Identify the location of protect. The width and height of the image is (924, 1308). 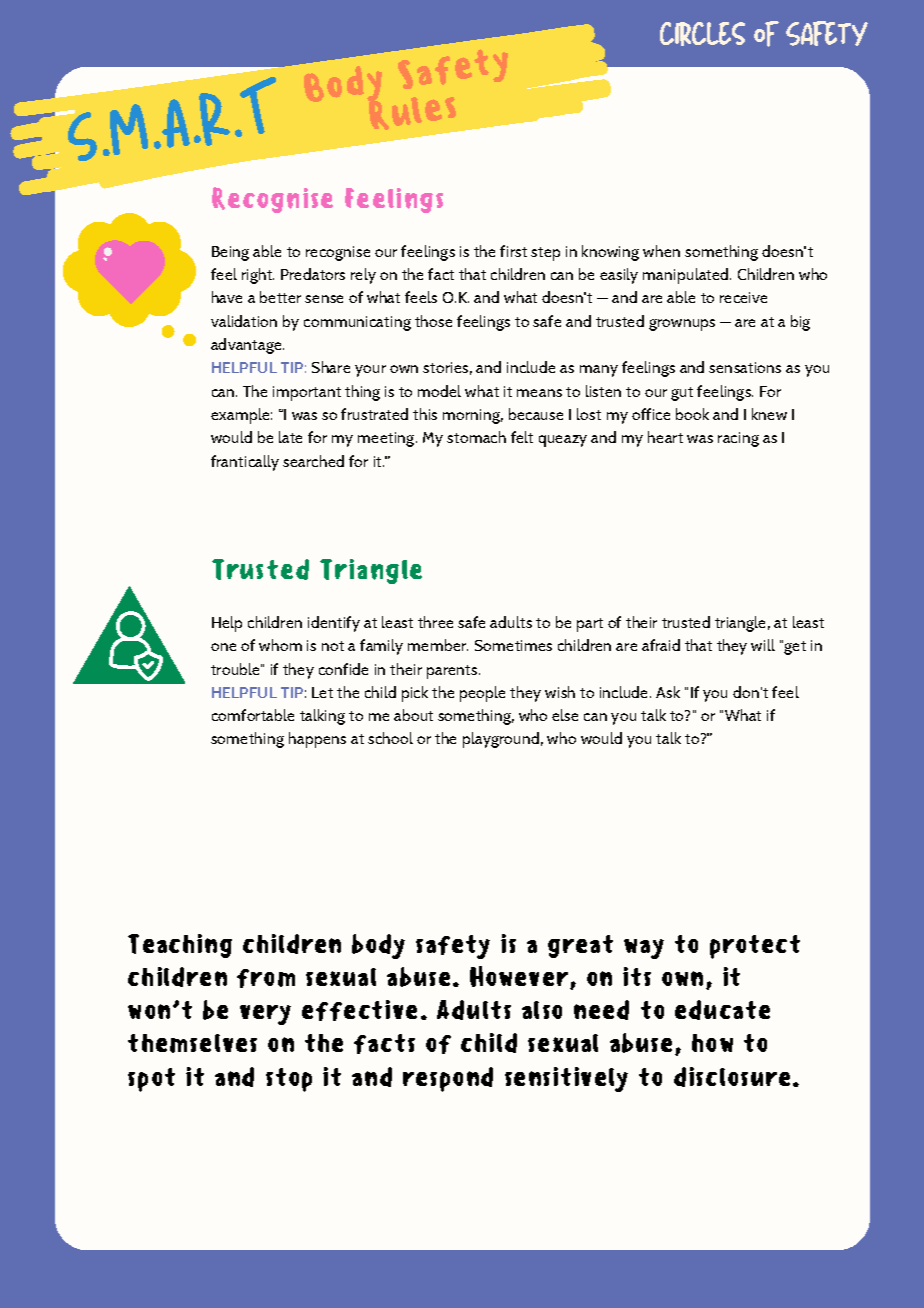
(755, 947).
